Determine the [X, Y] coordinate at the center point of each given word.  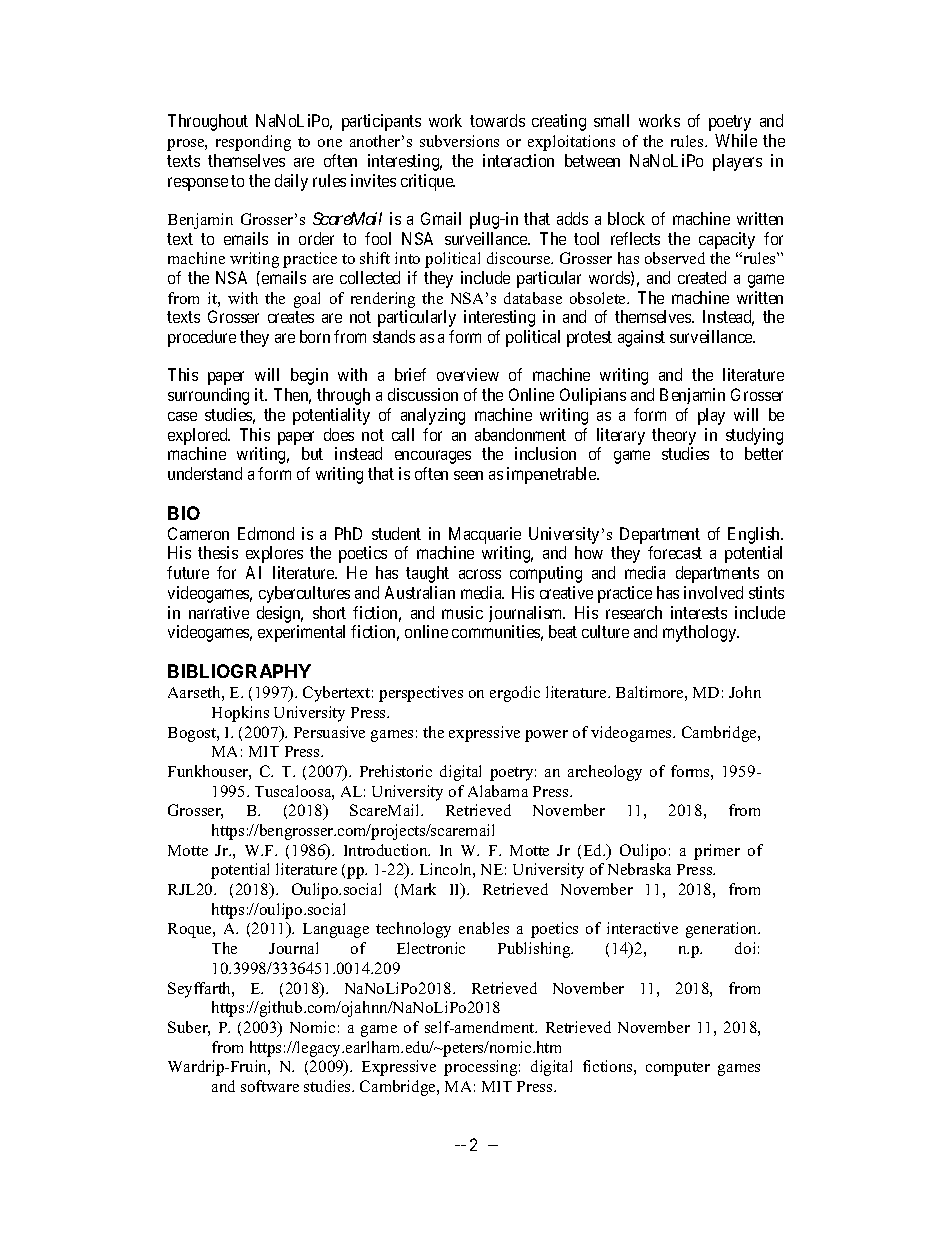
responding [253, 143]
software [270, 1086]
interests [699, 612]
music [462, 612]
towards [497, 120]
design [280, 614]
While [736, 140]
